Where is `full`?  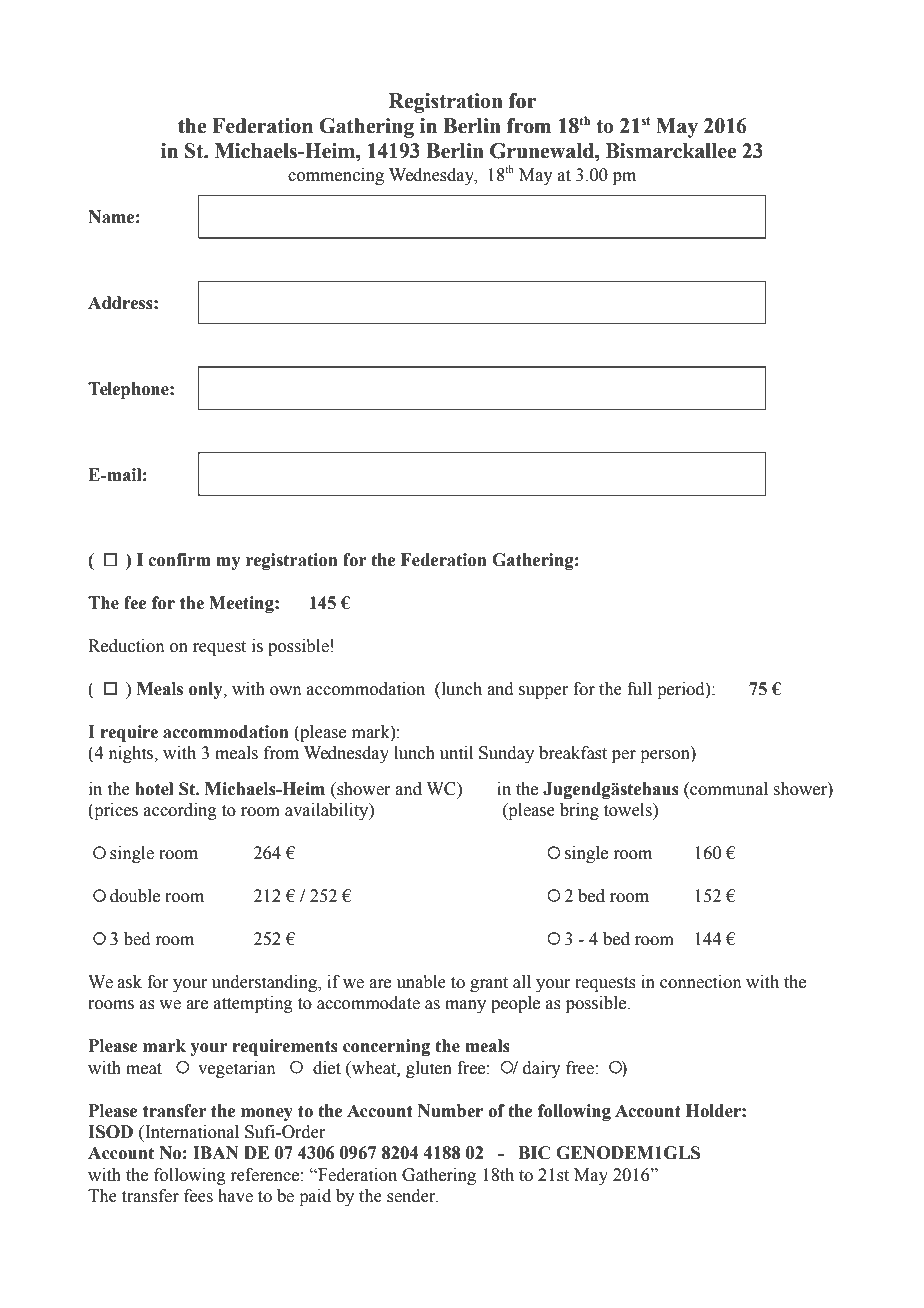 full is located at coordinates (639, 689).
